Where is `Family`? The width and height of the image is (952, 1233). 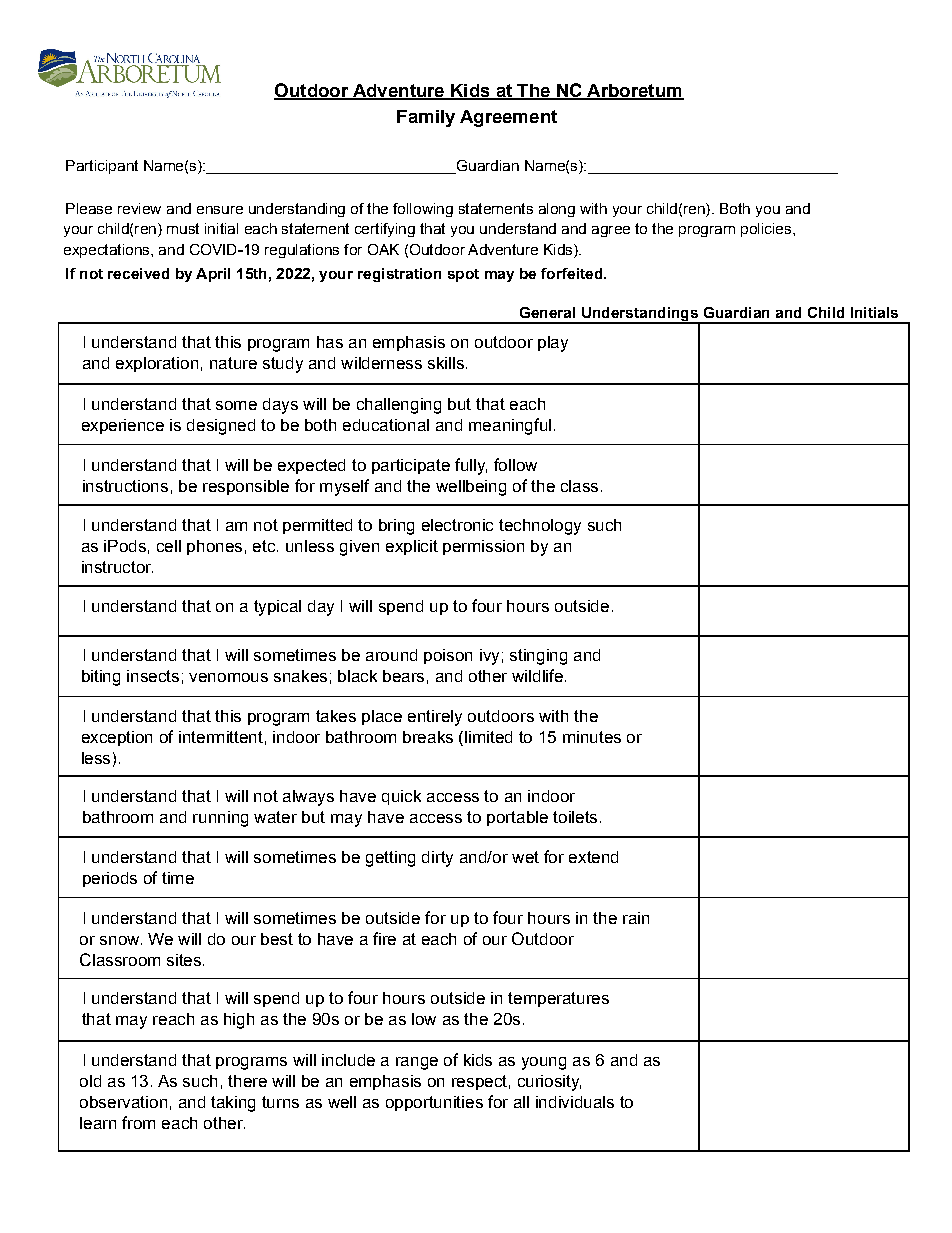
Family is located at coordinates (426, 118).
